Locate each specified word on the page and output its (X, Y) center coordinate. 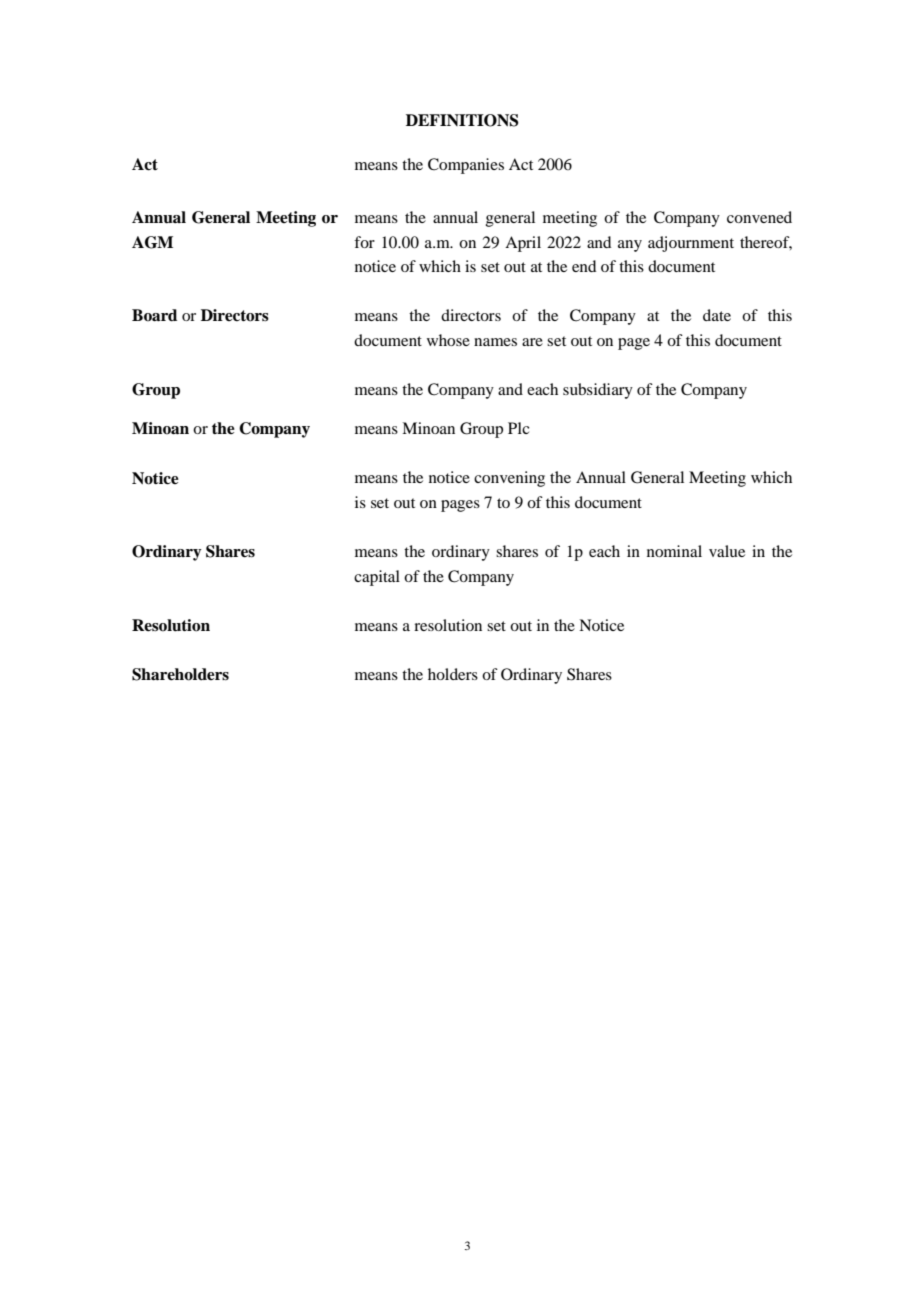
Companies (466, 166)
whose (448, 340)
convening (509, 479)
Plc (518, 428)
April (523, 244)
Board (154, 315)
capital (377, 578)
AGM (152, 242)
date (717, 315)
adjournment (691, 244)
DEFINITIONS (462, 120)
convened (759, 217)
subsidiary (598, 391)
